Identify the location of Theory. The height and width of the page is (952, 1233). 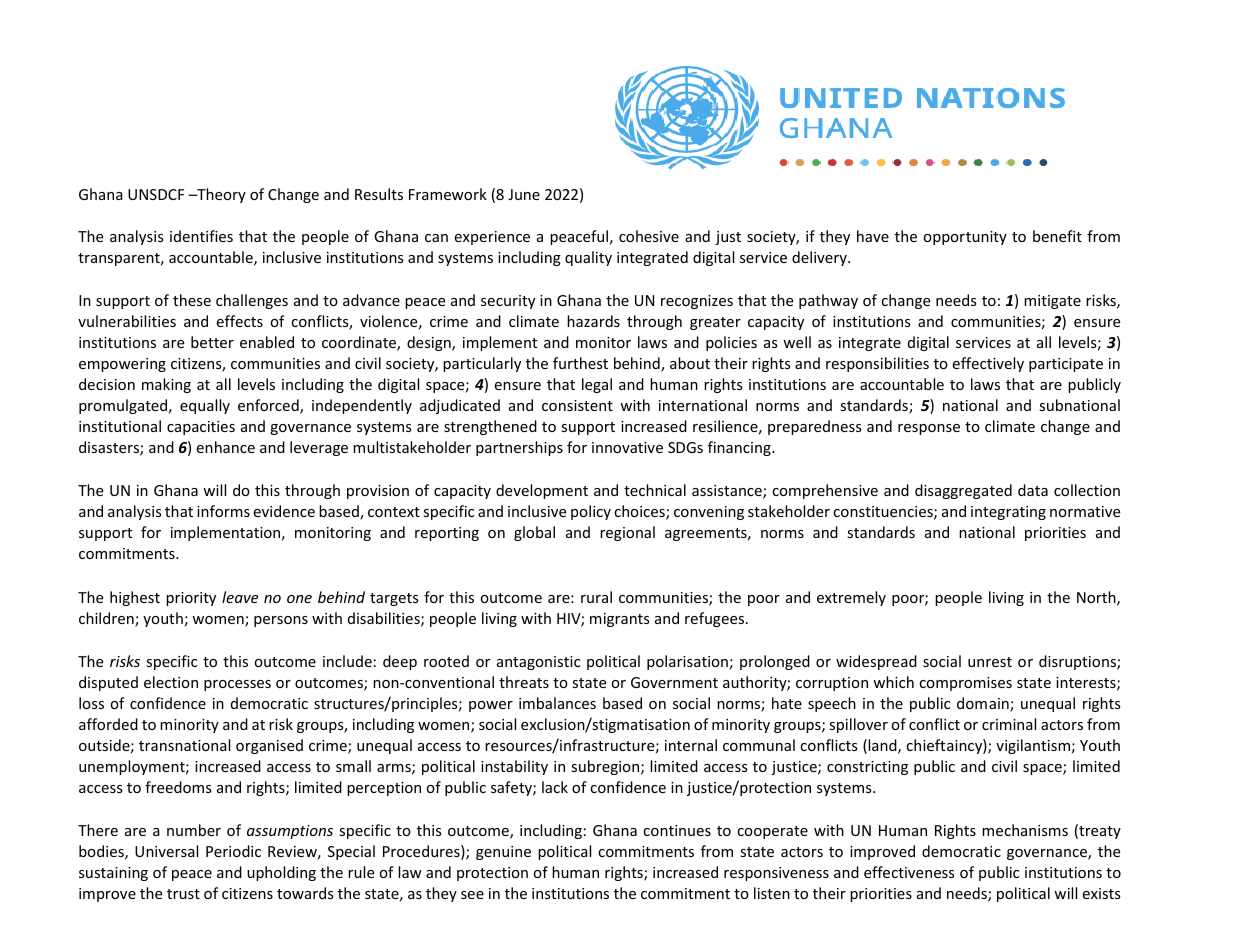
(220, 195).
